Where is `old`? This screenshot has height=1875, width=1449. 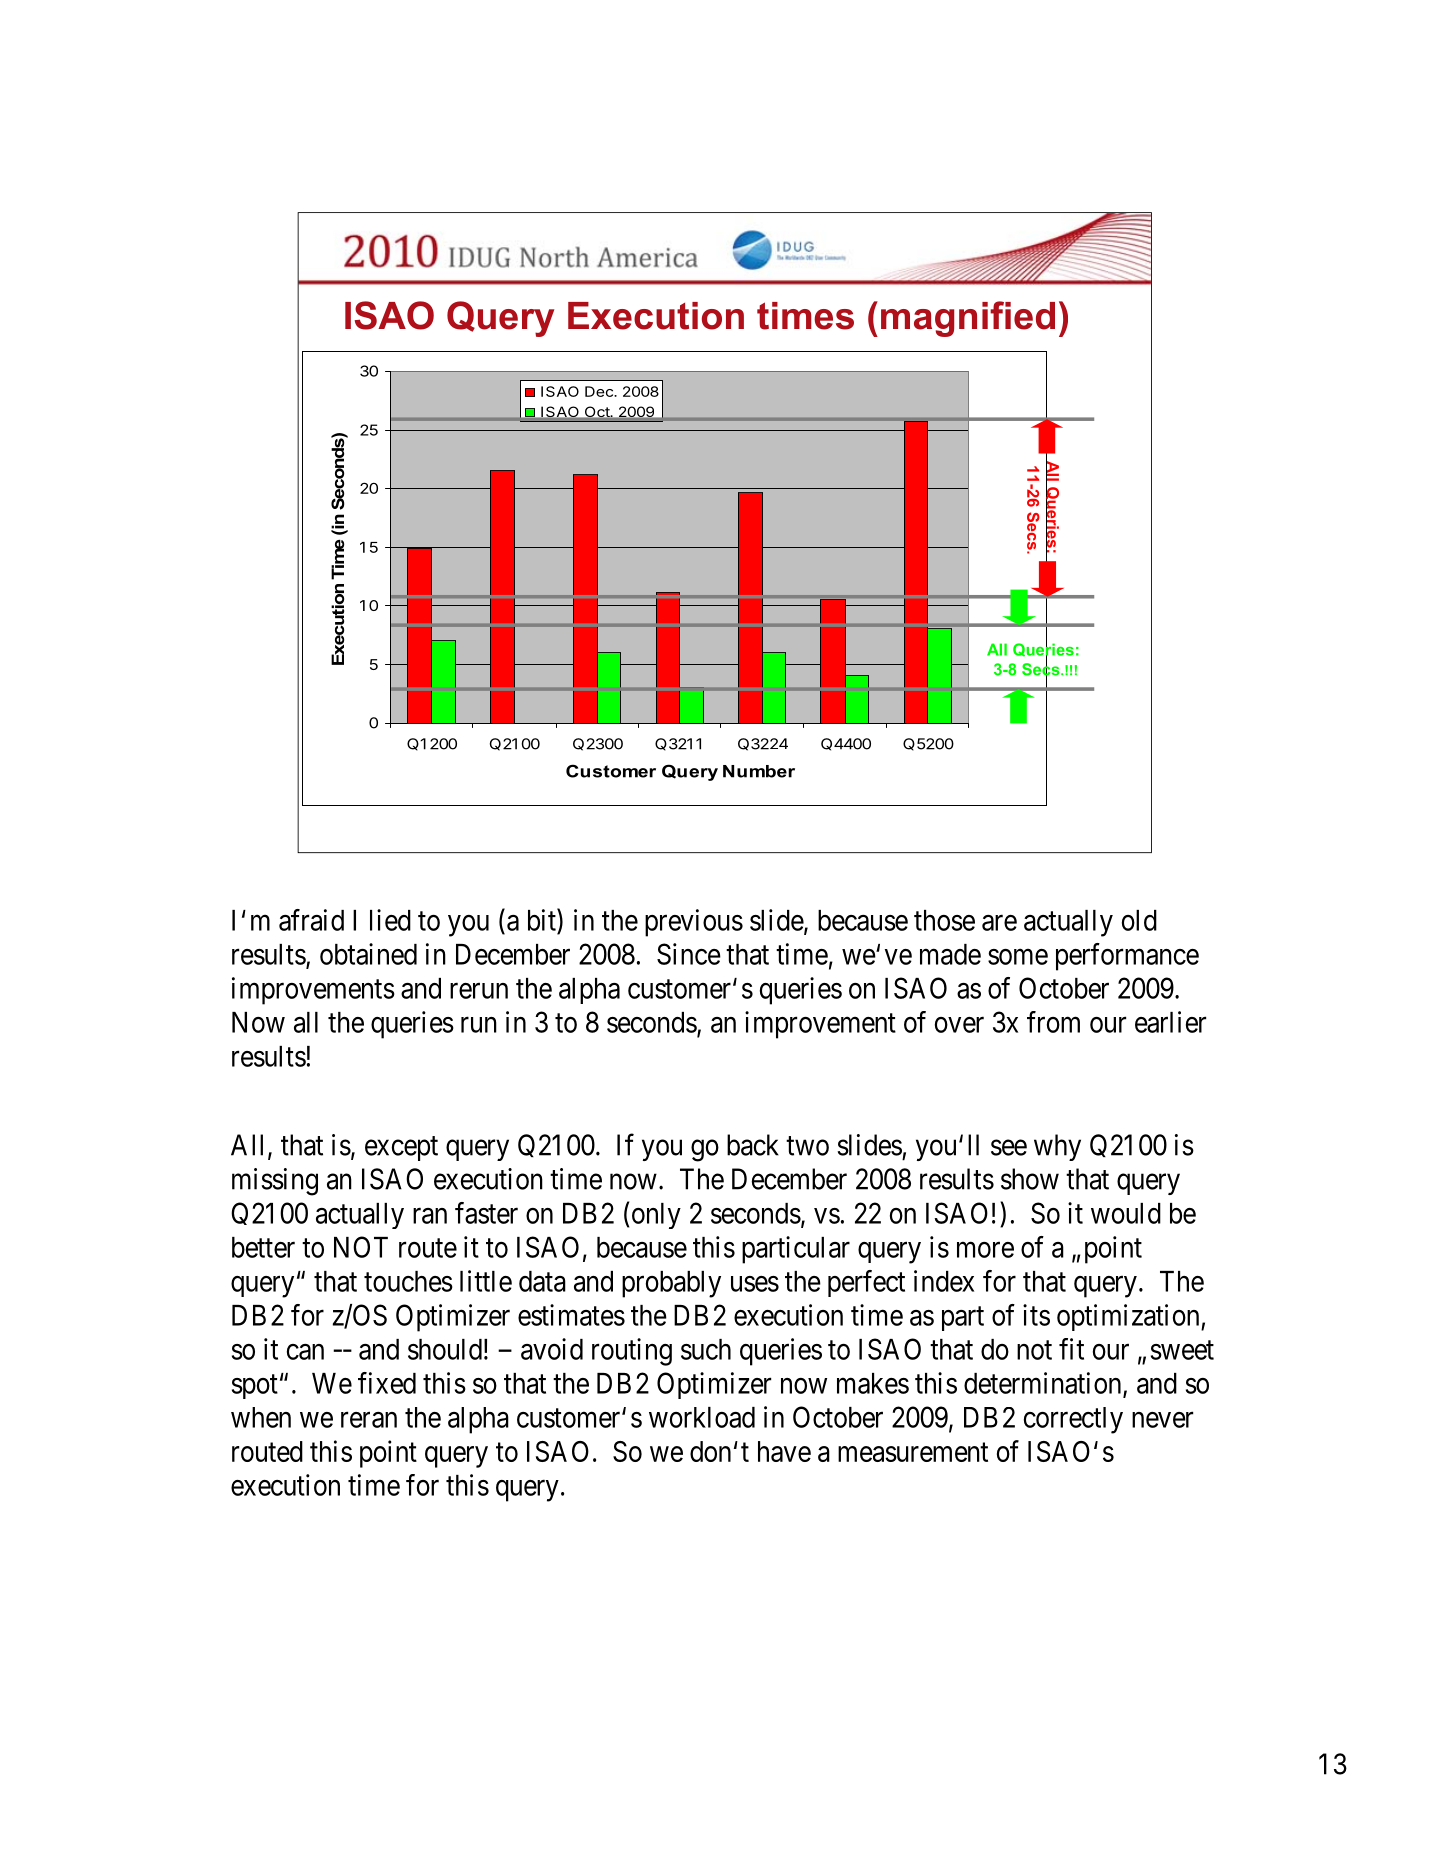
old is located at coordinates (1139, 920).
